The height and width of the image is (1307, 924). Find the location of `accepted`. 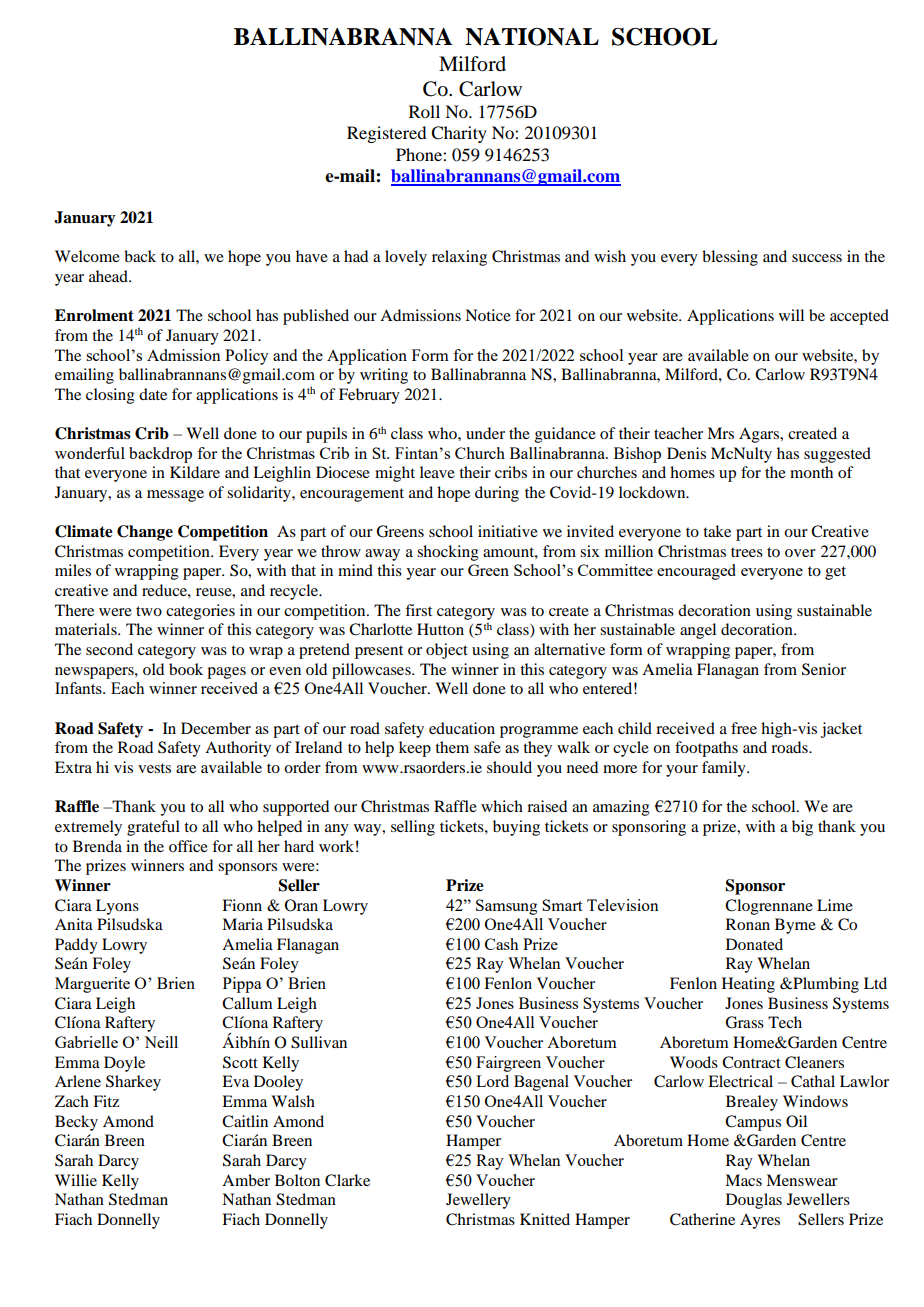

accepted is located at coordinates (859, 317).
